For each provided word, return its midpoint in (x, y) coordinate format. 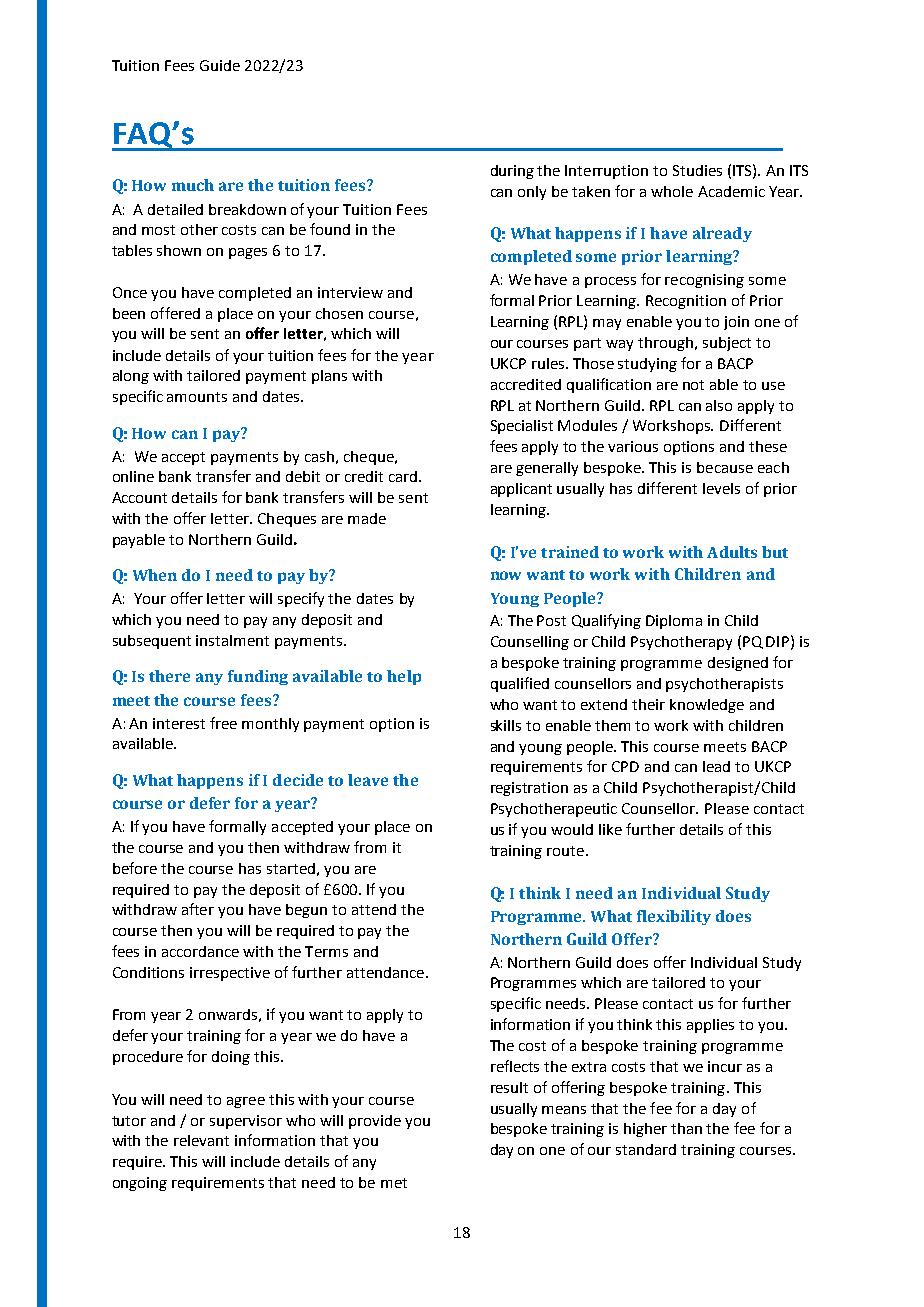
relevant (201, 1140)
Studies (697, 170)
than (686, 1128)
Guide (220, 65)
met (394, 1183)
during (512, 172)
